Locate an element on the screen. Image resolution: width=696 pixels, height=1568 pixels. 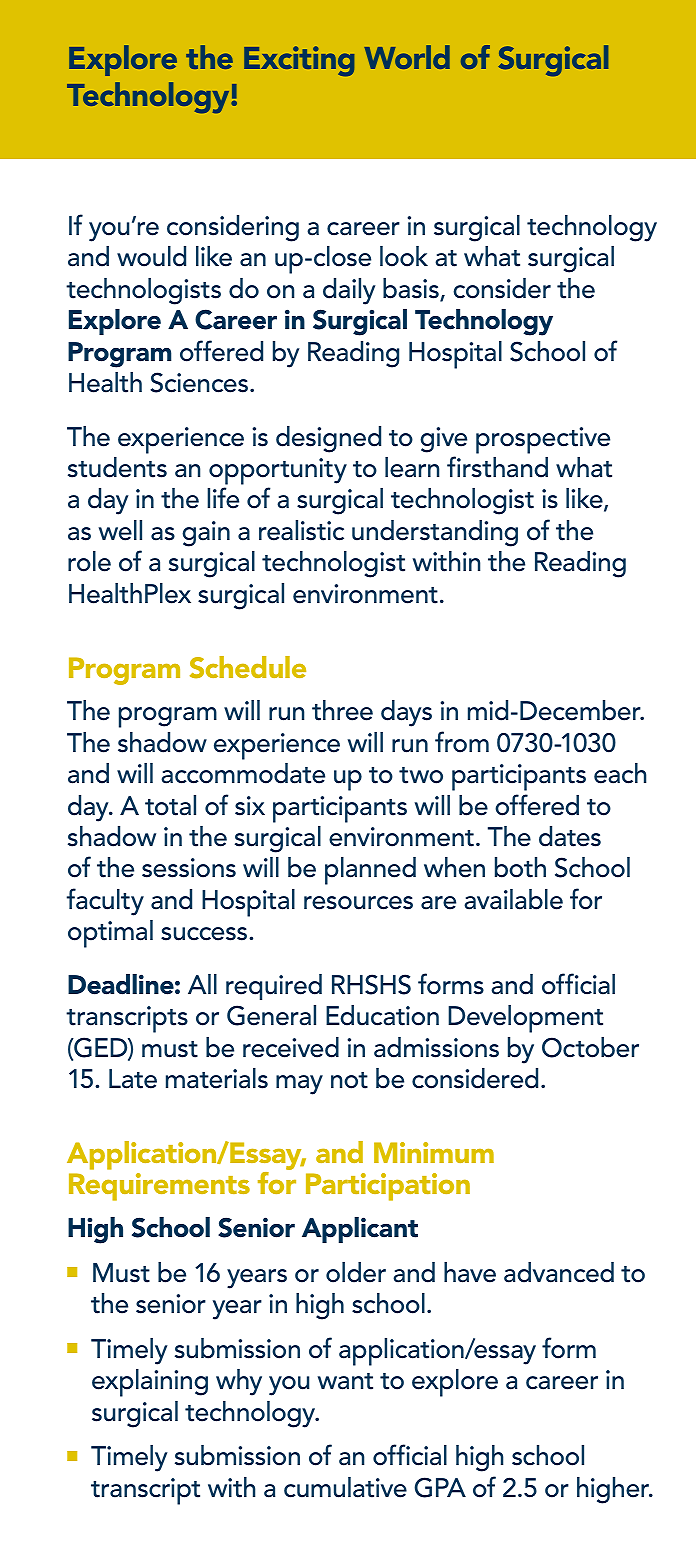
look is located at coordinates (404, 256).
